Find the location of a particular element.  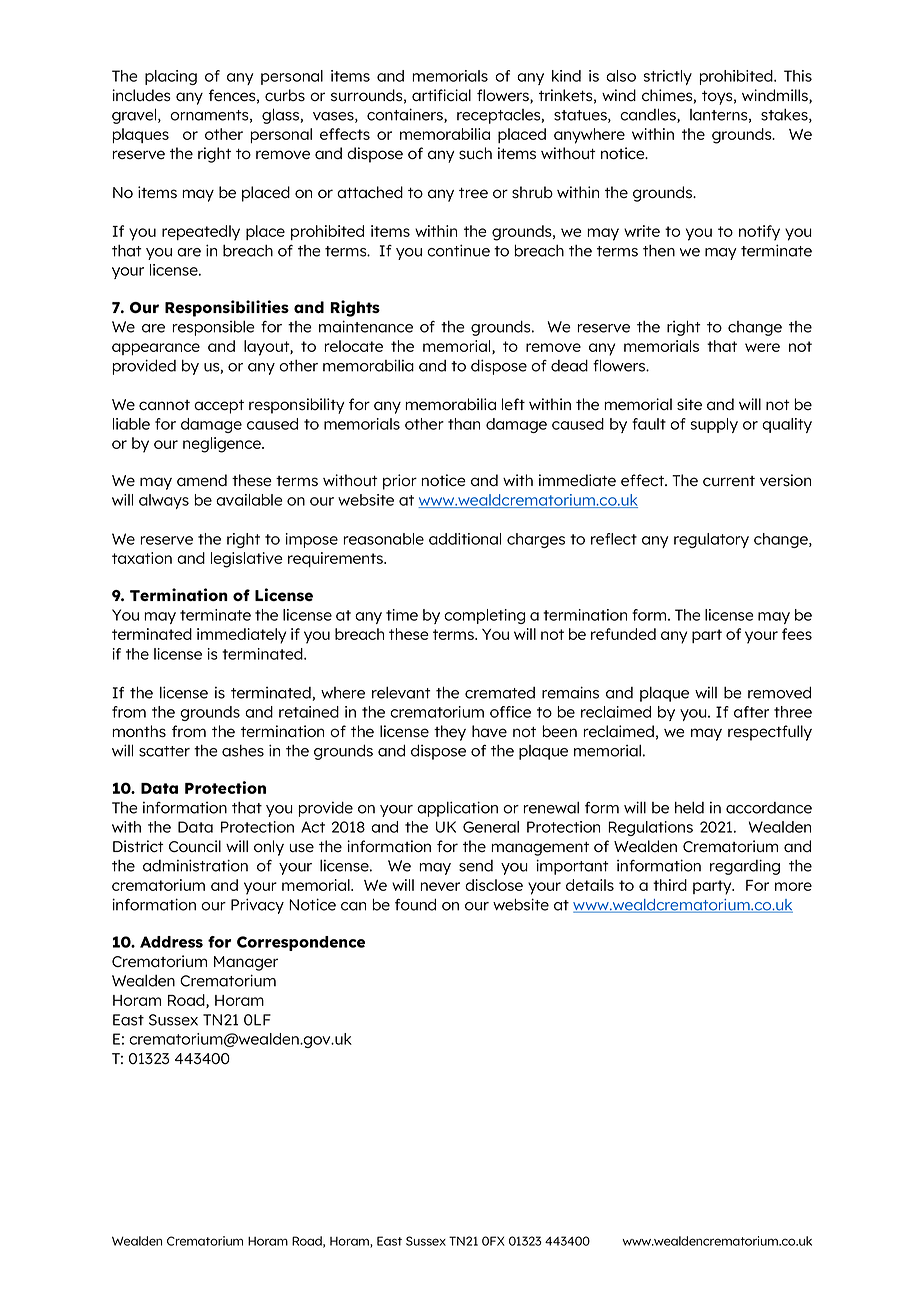

found is located at coordinates (415, 904).
